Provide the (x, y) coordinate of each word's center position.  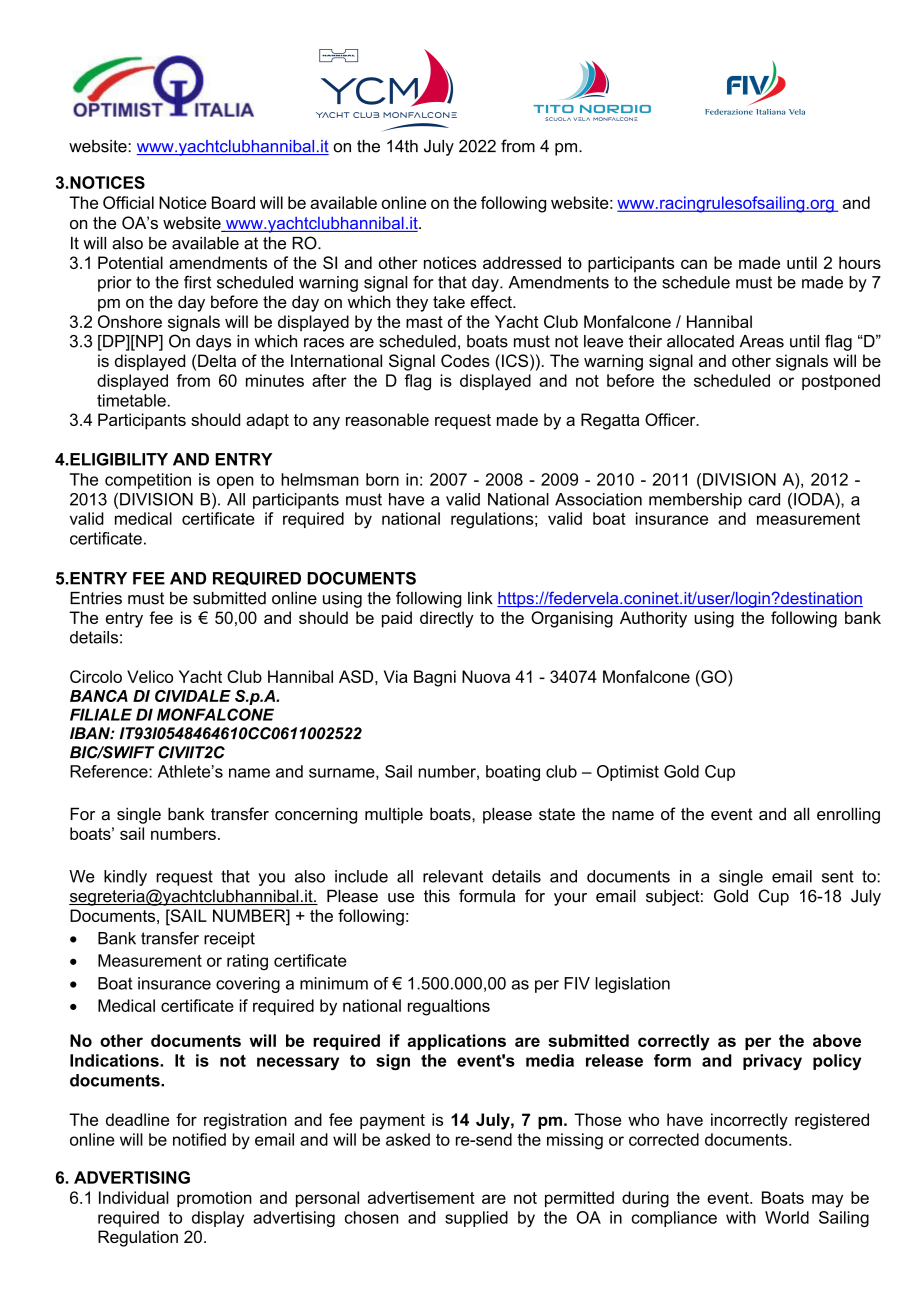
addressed (522, 262)
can (694, 264)
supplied (476, 1219)
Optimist (628, 773)
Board (233, 202)
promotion (214, 1199)
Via (396, 676)
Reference (110, 771)
